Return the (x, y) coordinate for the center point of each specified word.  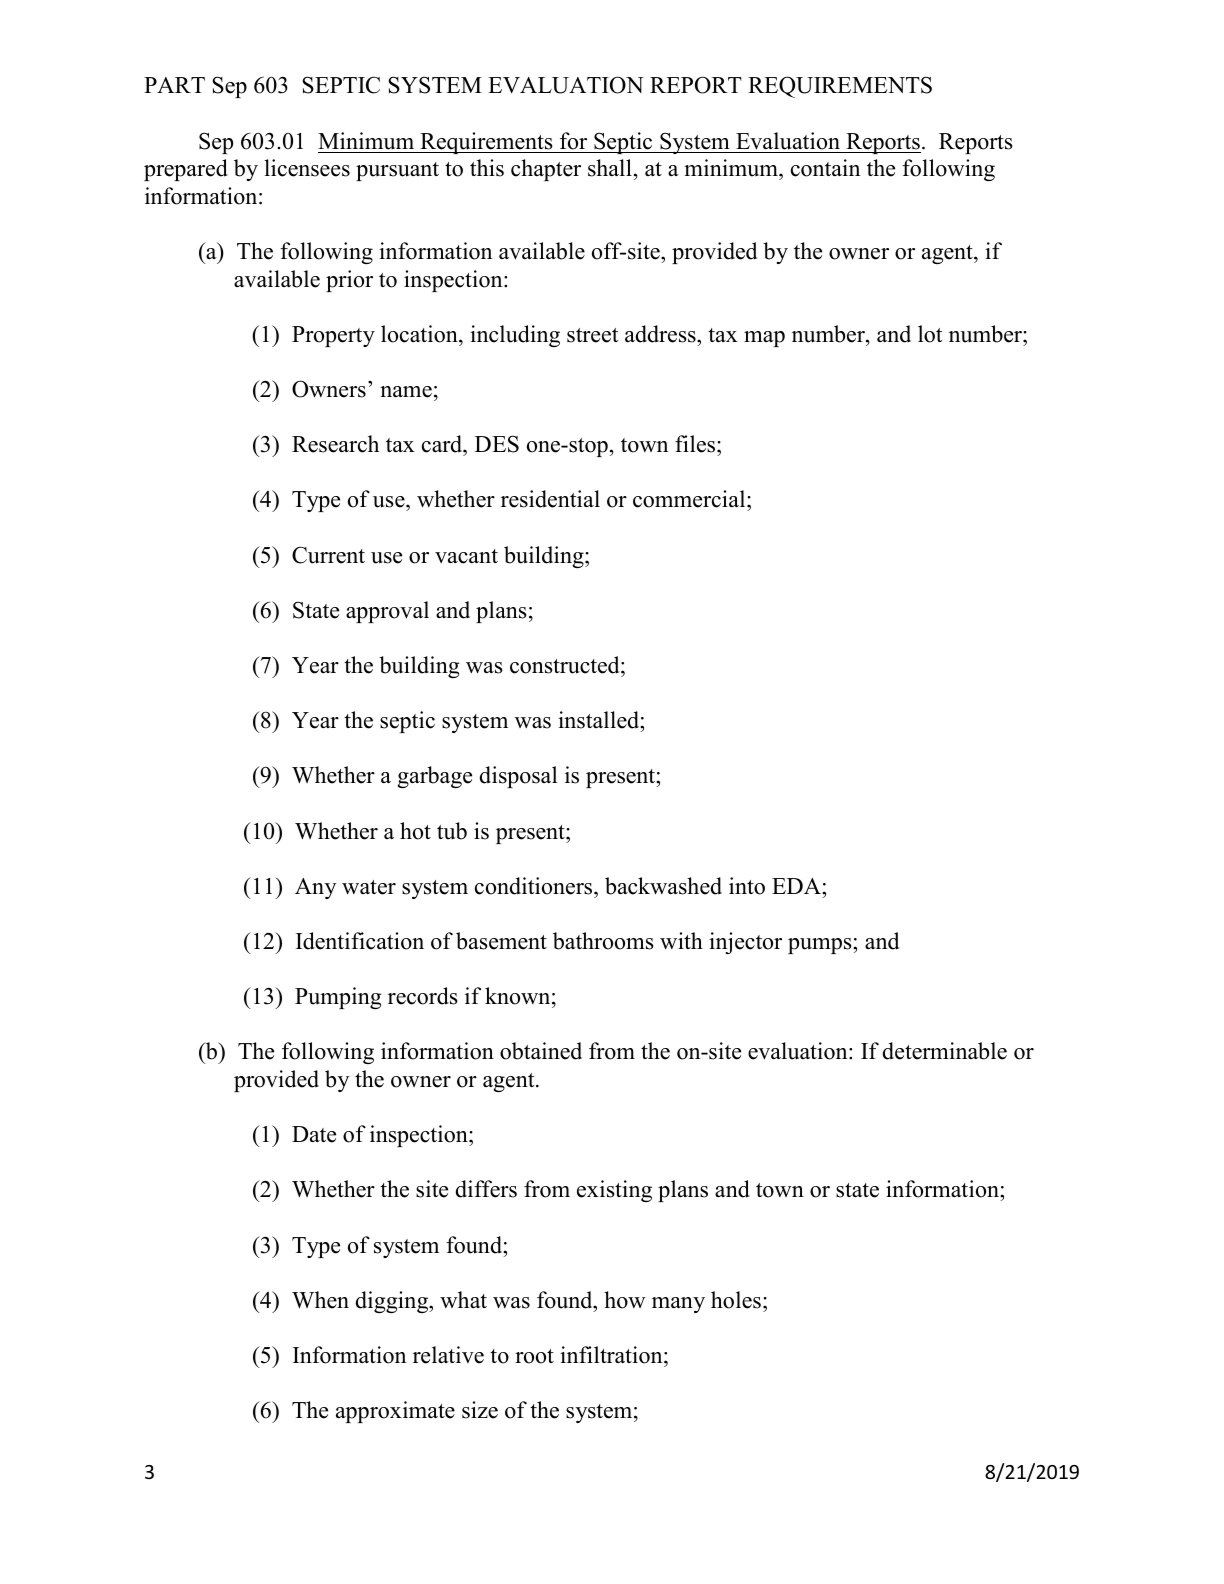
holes (736, 1300)
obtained (541, 1051)
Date (314, 1134)
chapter (546, 170)
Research (335, 444)
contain (825, 168)
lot (930, 334)
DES (497, 444)
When (320, 1300)
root (534, 1356)
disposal (518, 777)
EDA (797, 886)
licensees (307, 168)
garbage (435, 777)
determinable (945, 1051)
